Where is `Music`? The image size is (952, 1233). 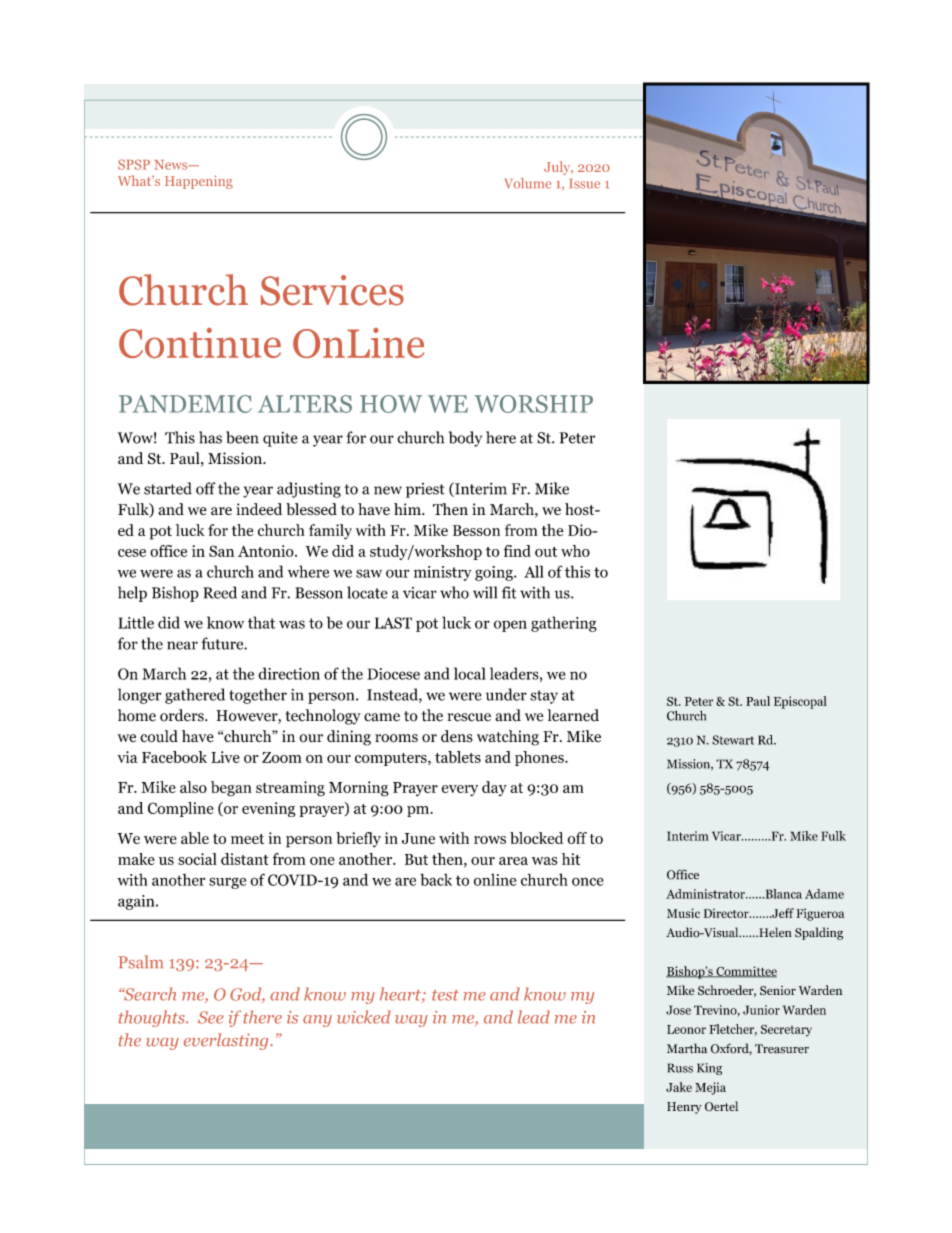
Music is located at coordinates (683, 913).
